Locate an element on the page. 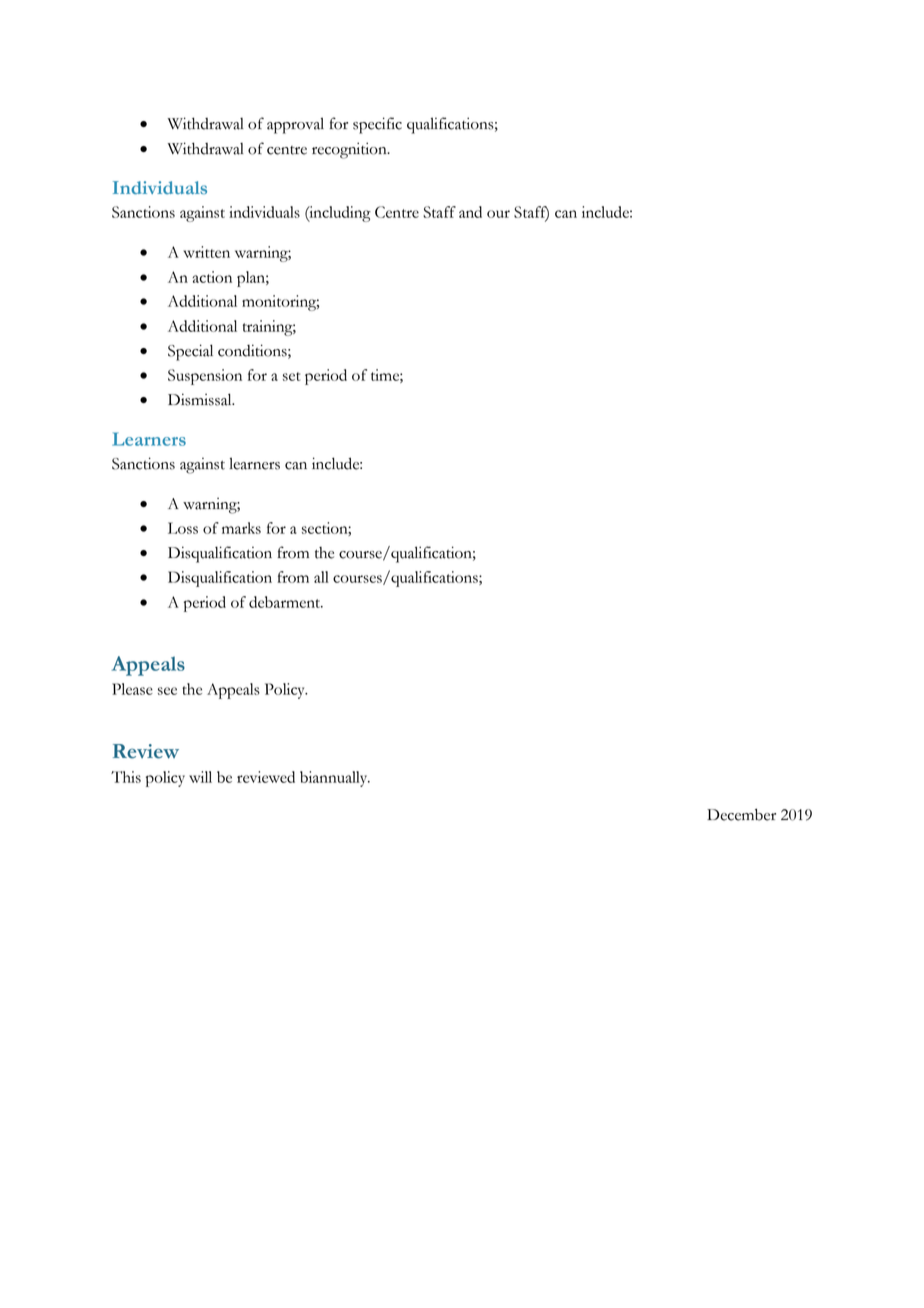 This page has width=924, height=1308. This is located at coordinates (126, 777).
